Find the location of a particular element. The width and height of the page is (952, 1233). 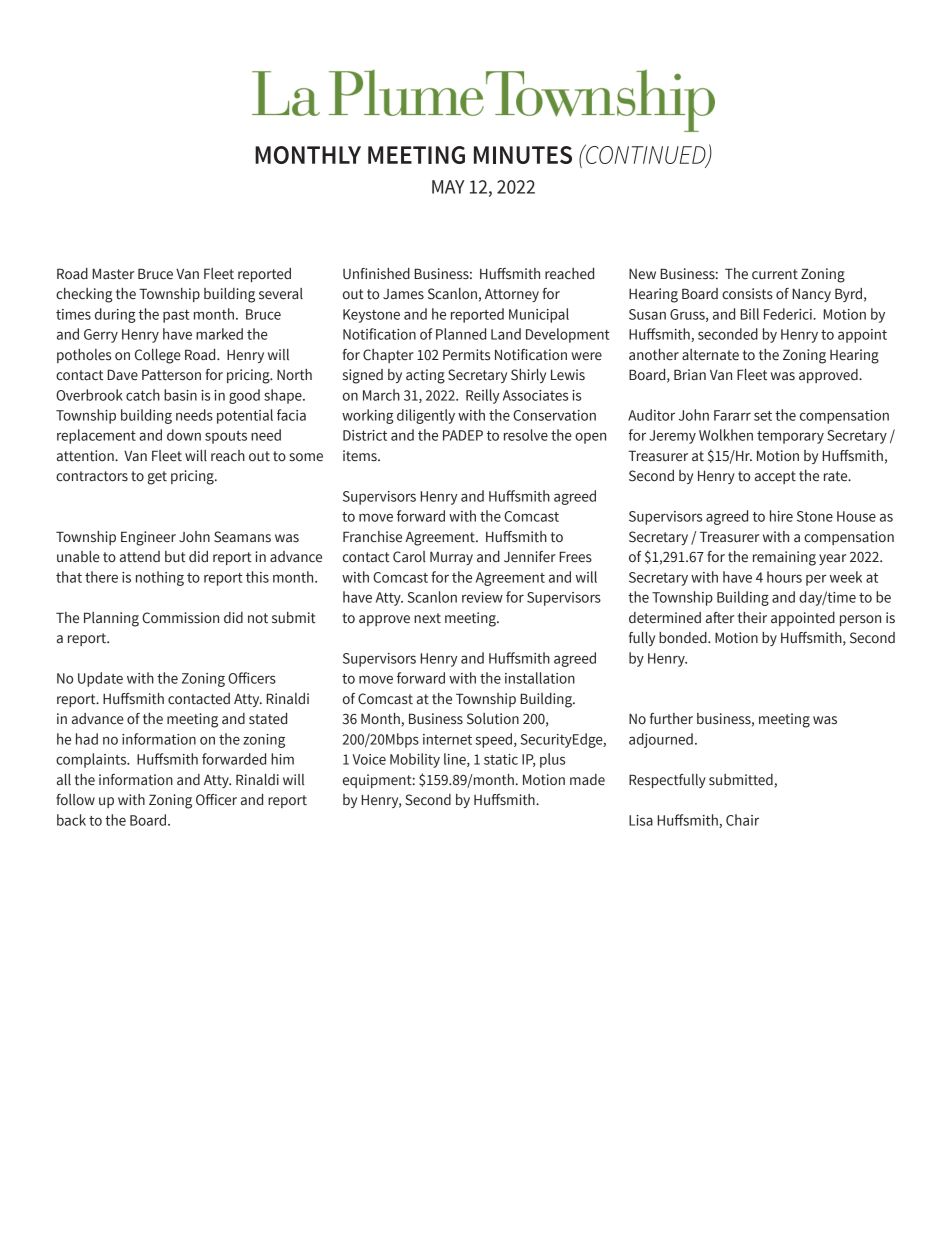

CONTINUED is located at coordinates (646, 155).
